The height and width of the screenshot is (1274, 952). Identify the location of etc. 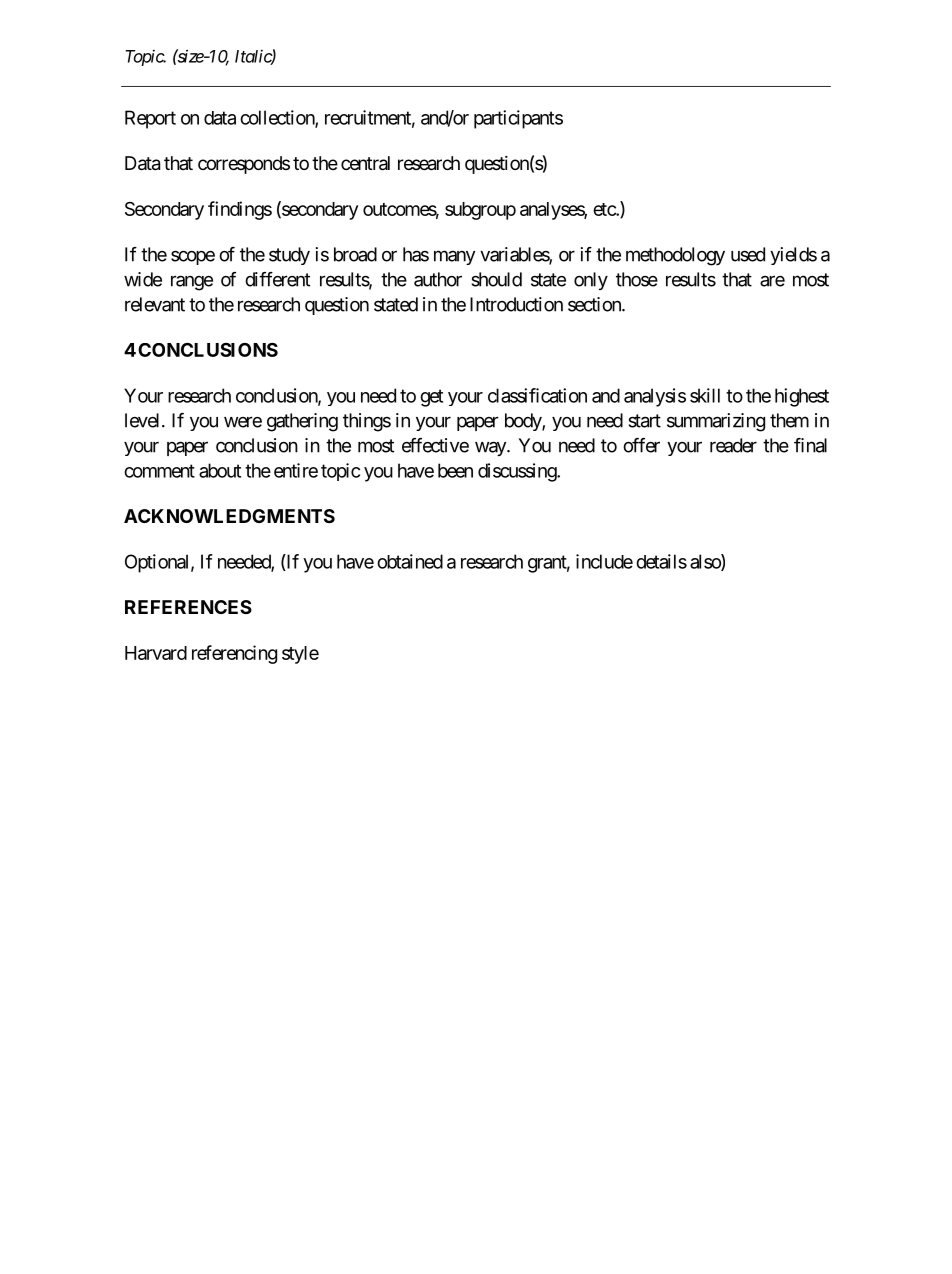
(605, 209).
